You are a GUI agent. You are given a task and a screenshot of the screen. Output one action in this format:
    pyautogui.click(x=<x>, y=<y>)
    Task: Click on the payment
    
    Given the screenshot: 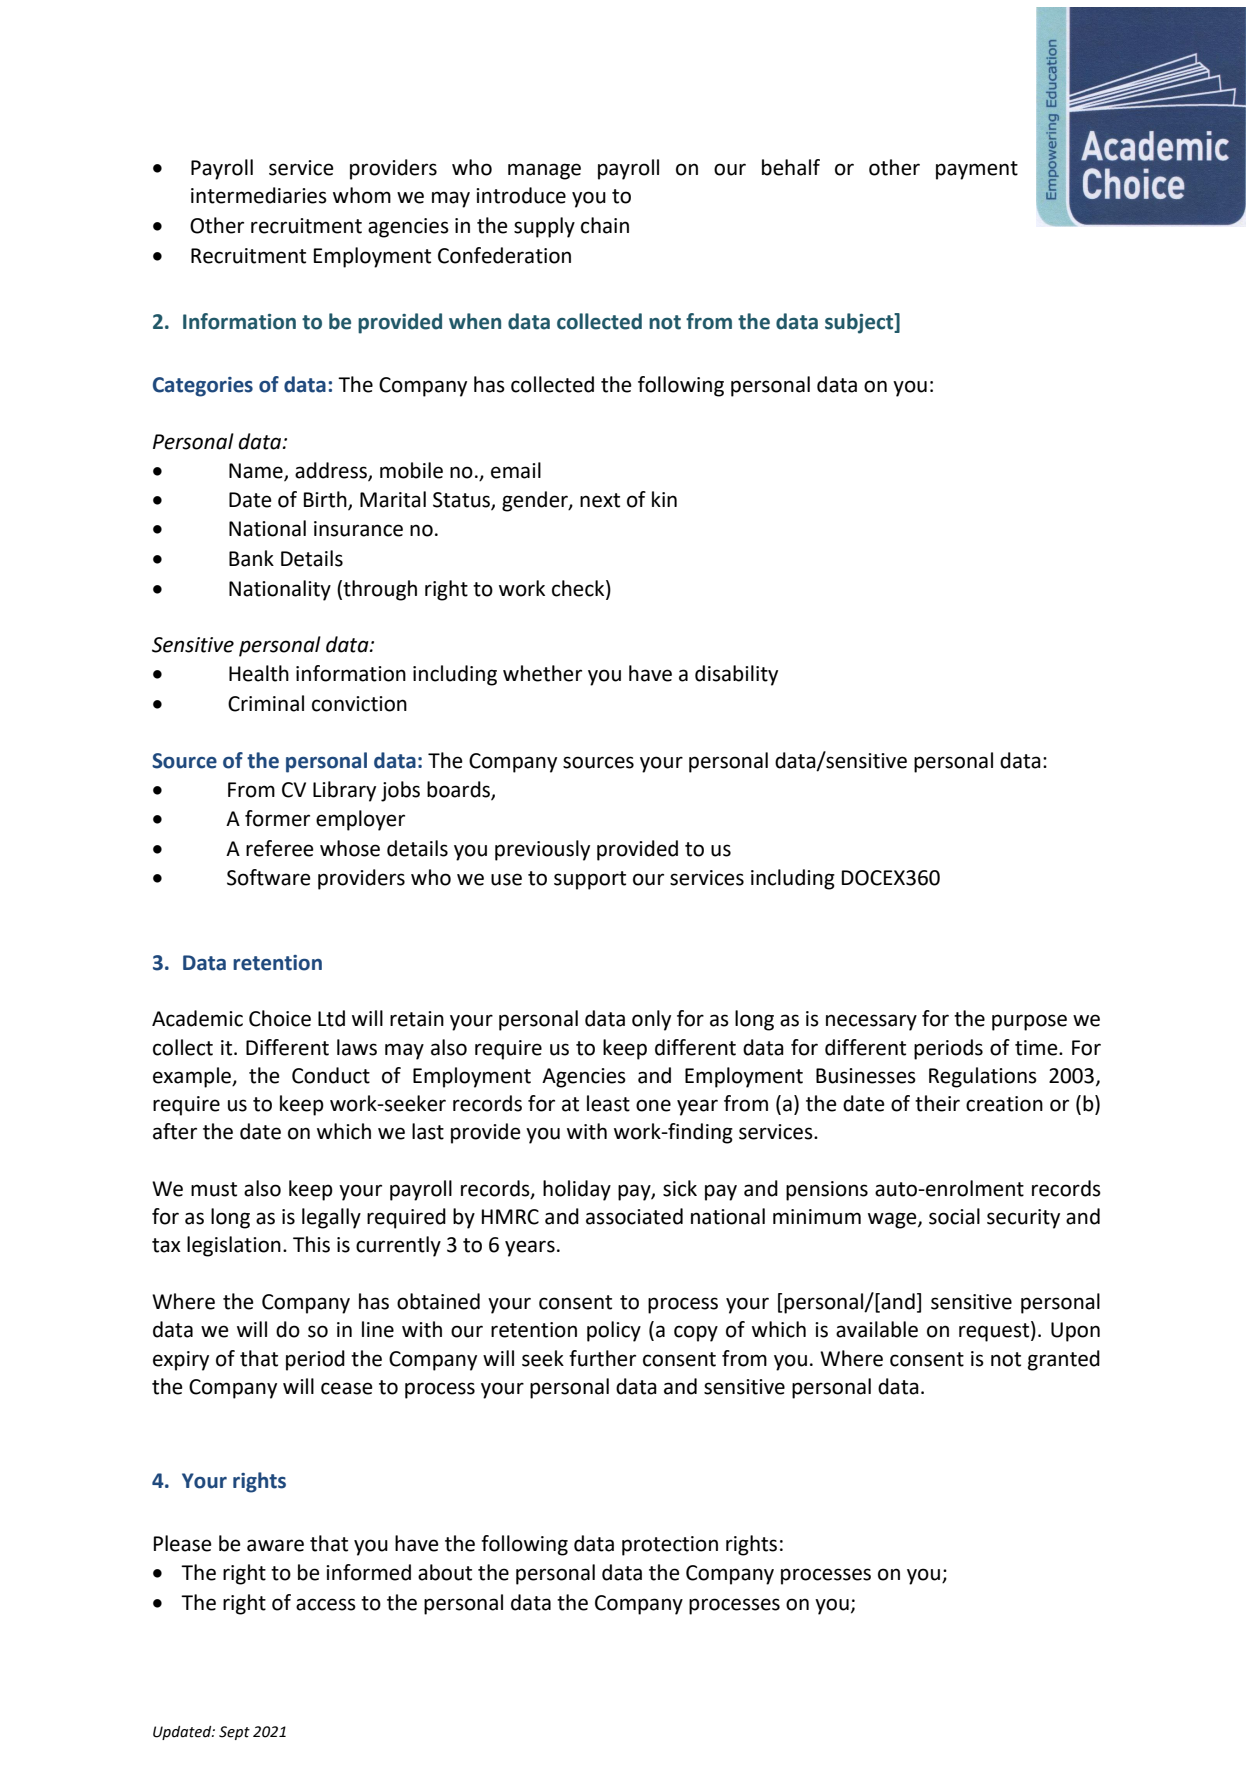 What is the action you would take?
    pyautogui.click(x=977, y=170)
